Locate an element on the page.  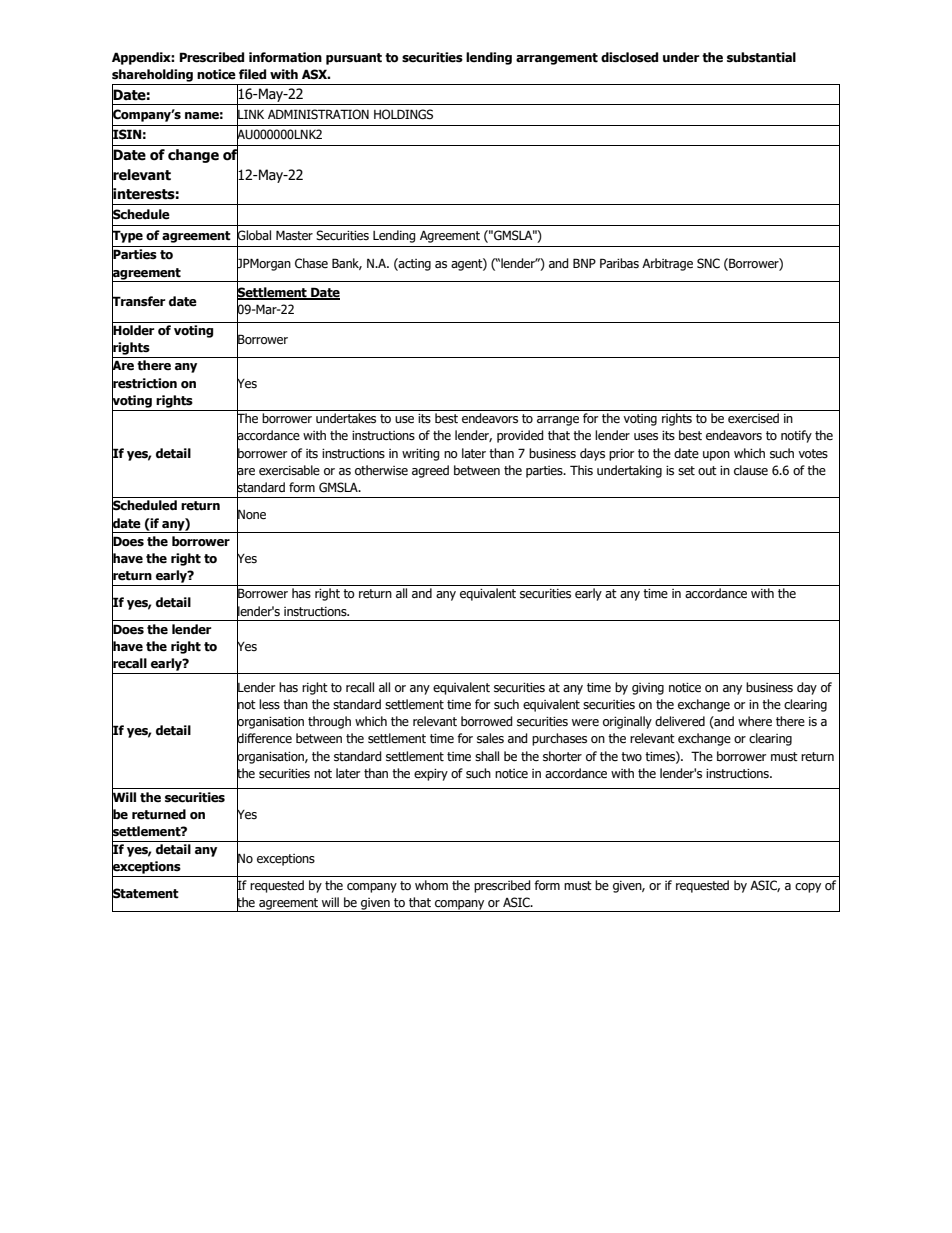
Global is located at coordinates (254, 235).
